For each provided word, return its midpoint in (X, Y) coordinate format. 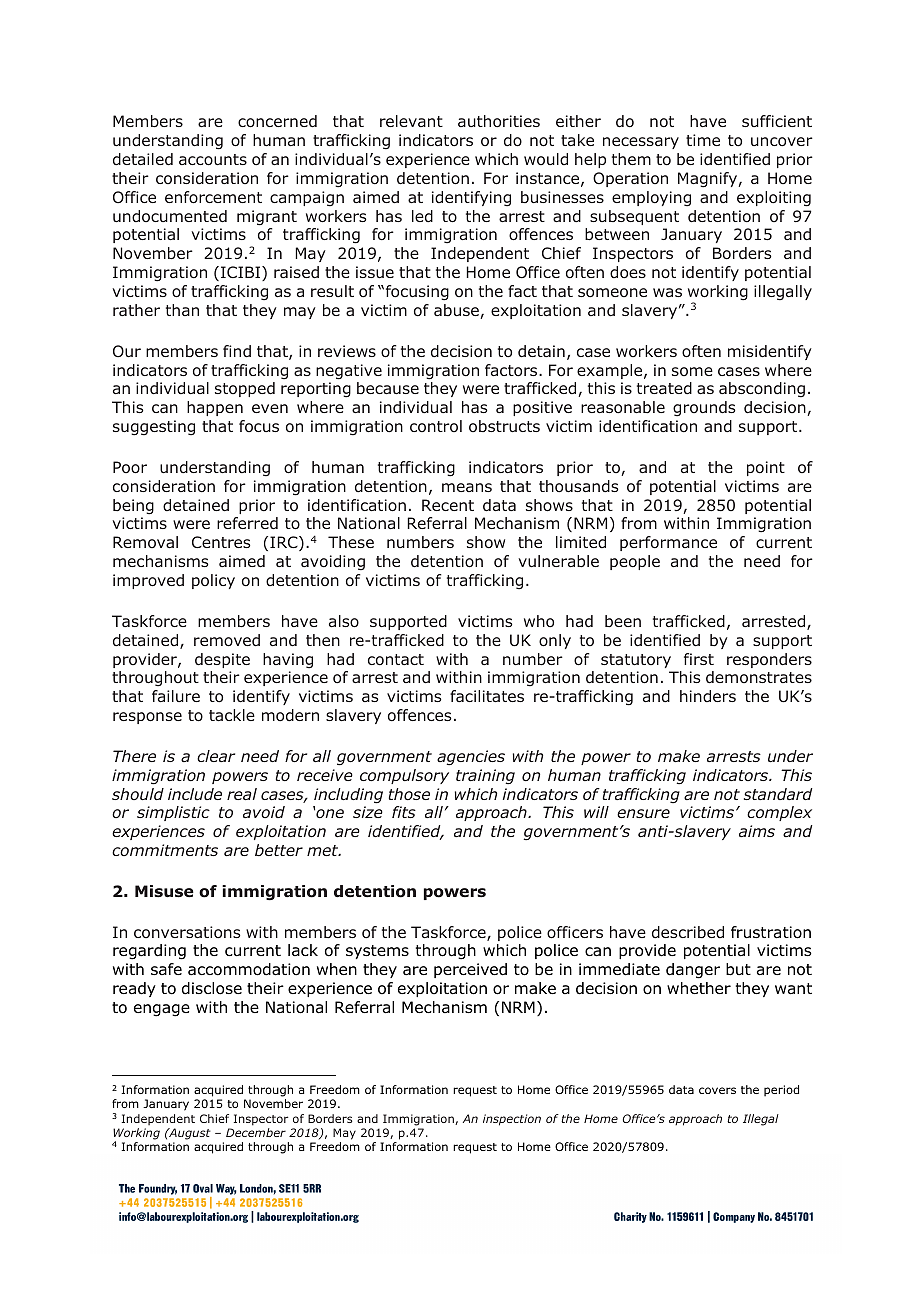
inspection (512, 1120)
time (703, 140)
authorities (499, 121)
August (189, 1134)
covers (717, 1090)
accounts (213, 160)
